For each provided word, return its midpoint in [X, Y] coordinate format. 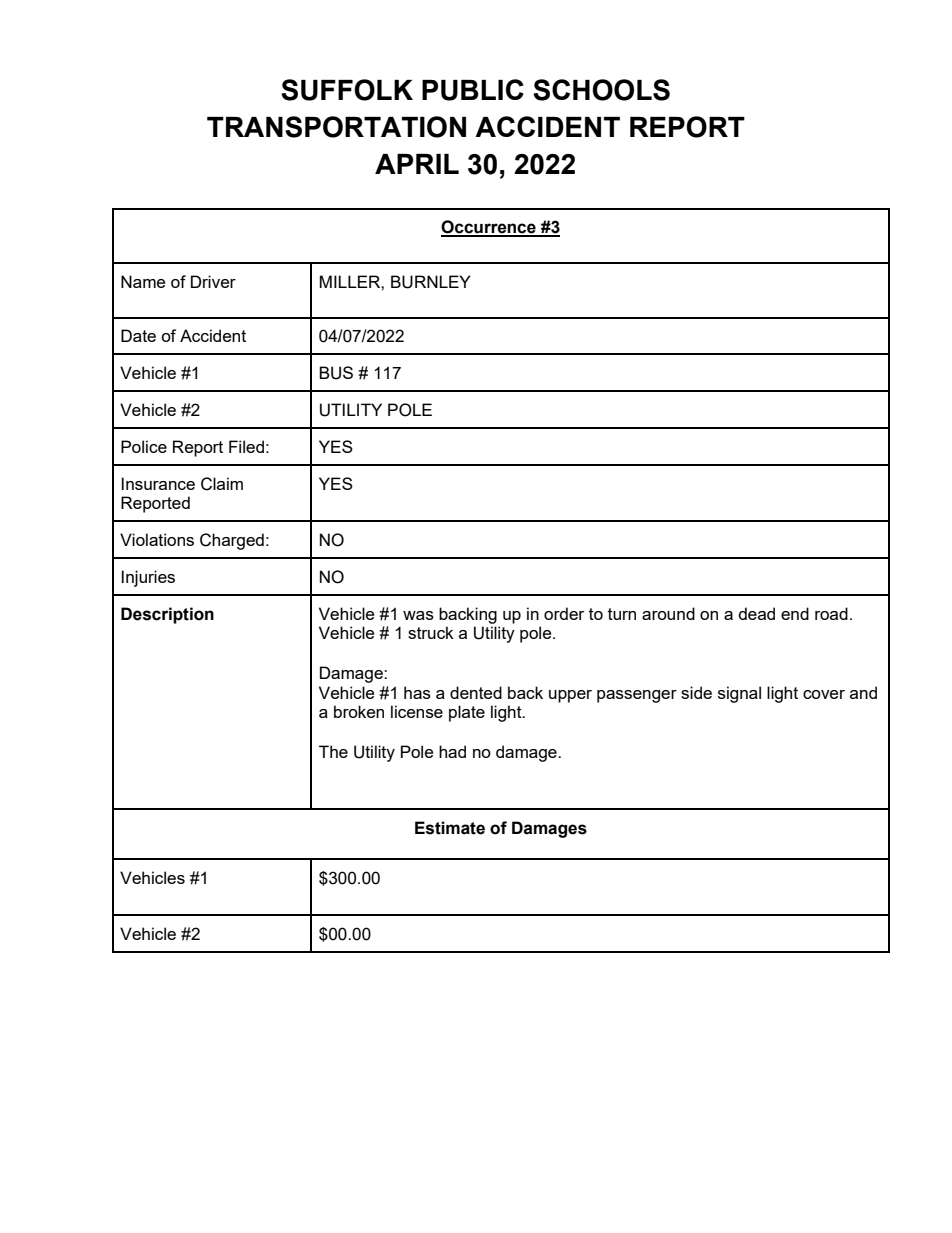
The [333, 751]
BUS [336, 373]
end [795, 613]
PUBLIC [473, 90]
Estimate [450, 828]
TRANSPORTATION [336, 127]
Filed [246, 446]
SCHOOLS [601, 90]
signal [739, 694]
